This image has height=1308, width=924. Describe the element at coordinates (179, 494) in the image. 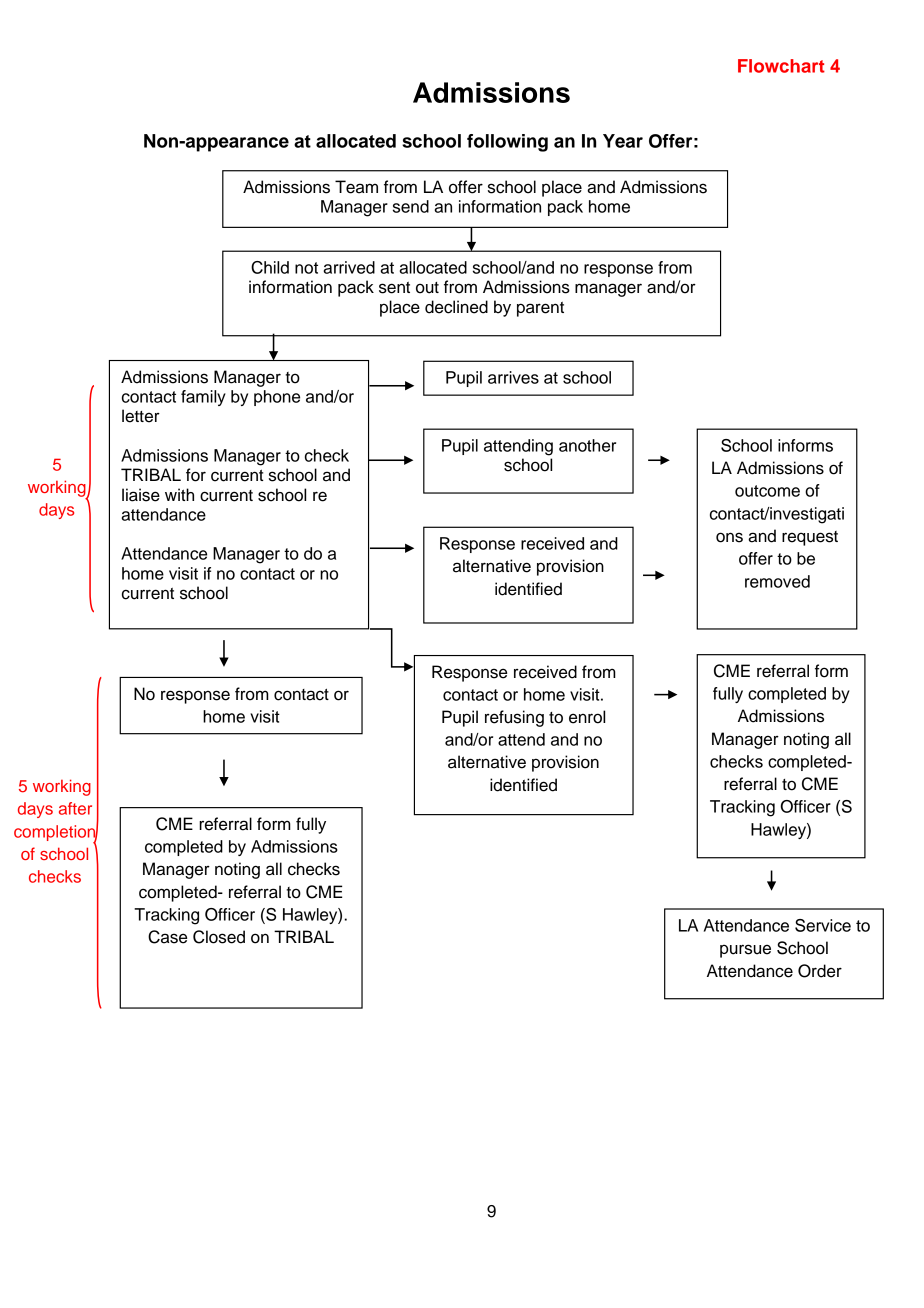

I see `with` at that location.
